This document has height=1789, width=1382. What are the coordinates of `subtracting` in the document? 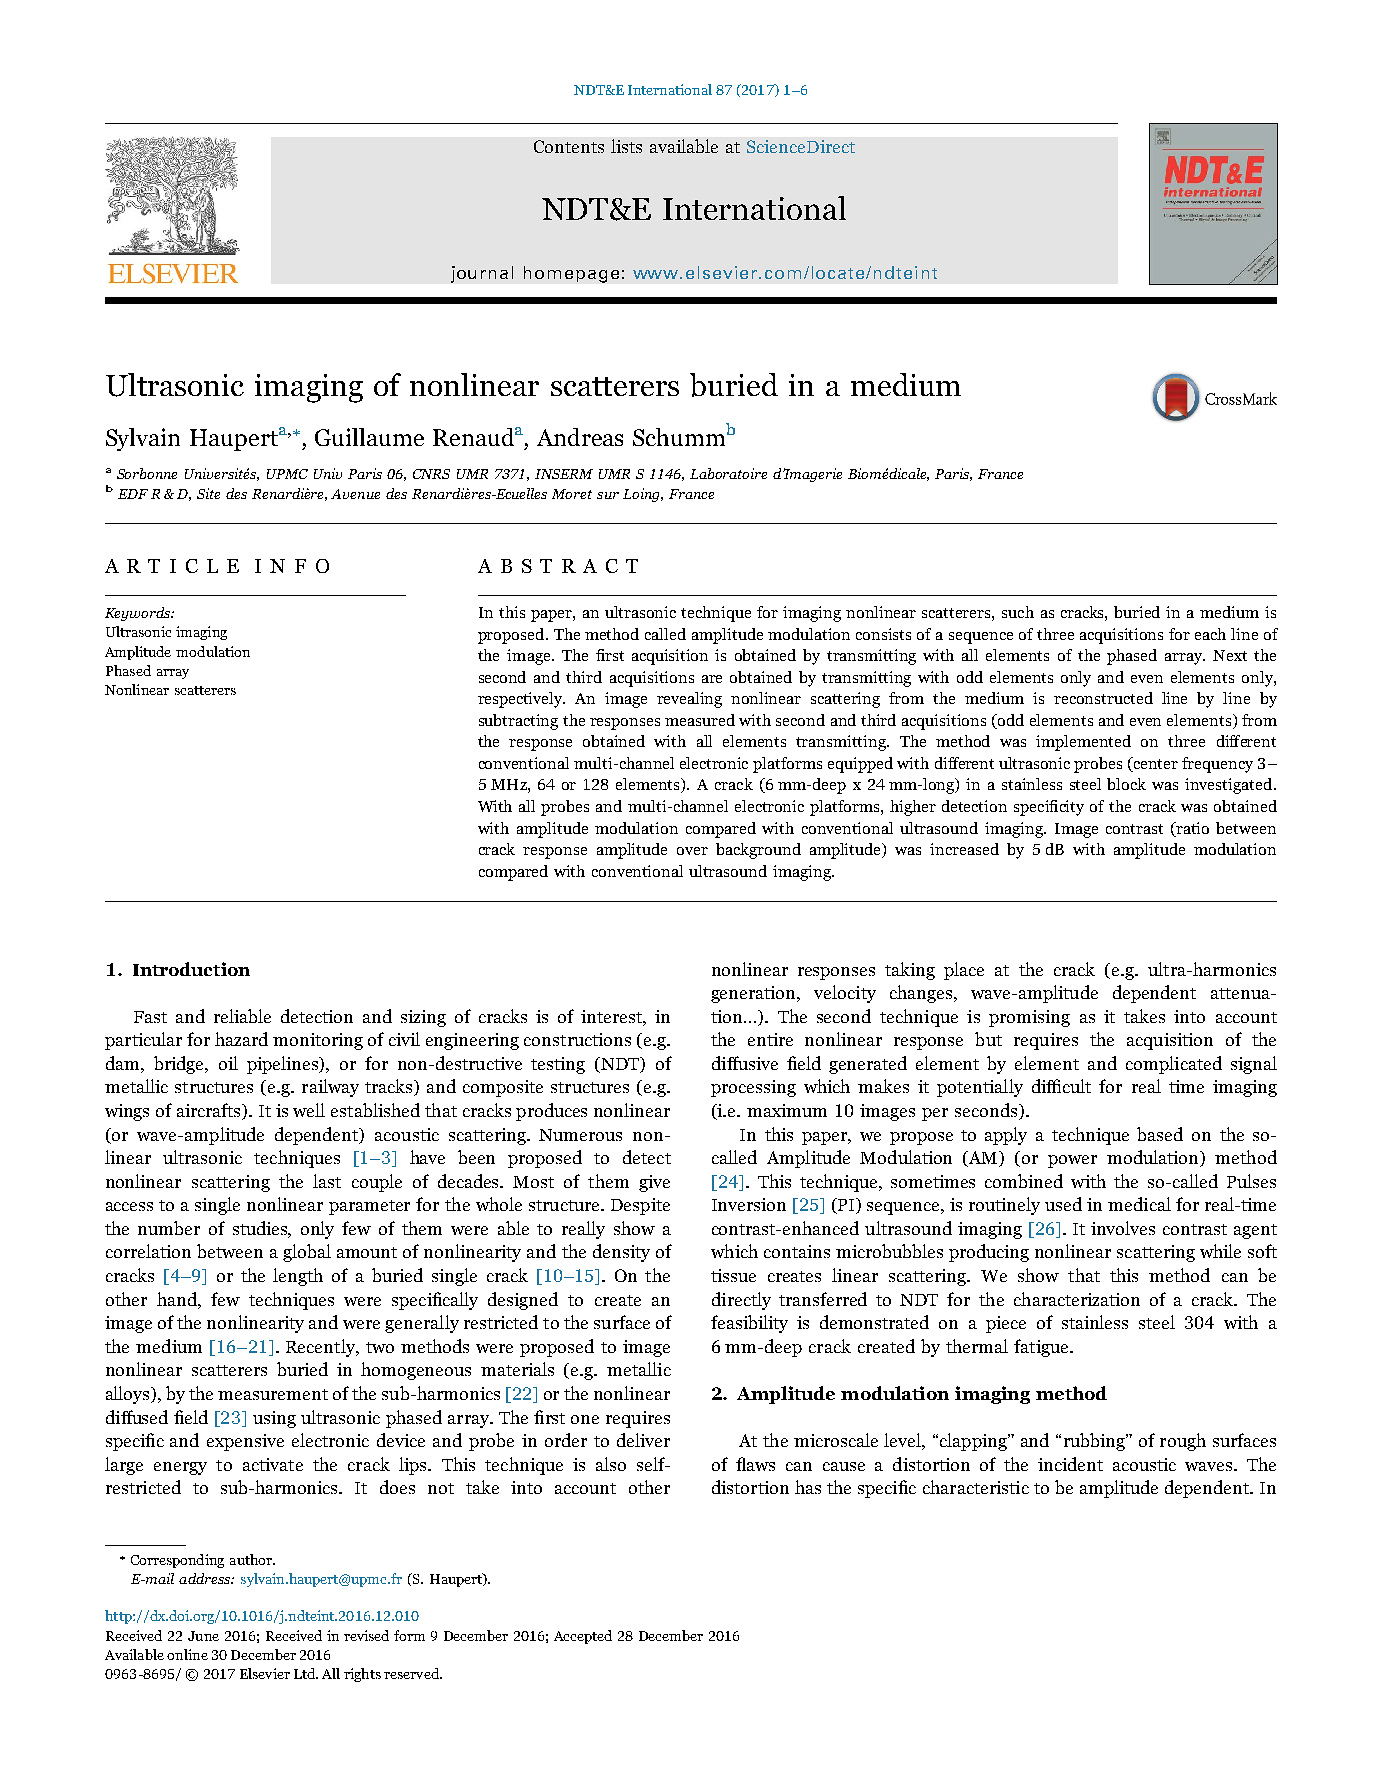 It's located at (518, 722).
